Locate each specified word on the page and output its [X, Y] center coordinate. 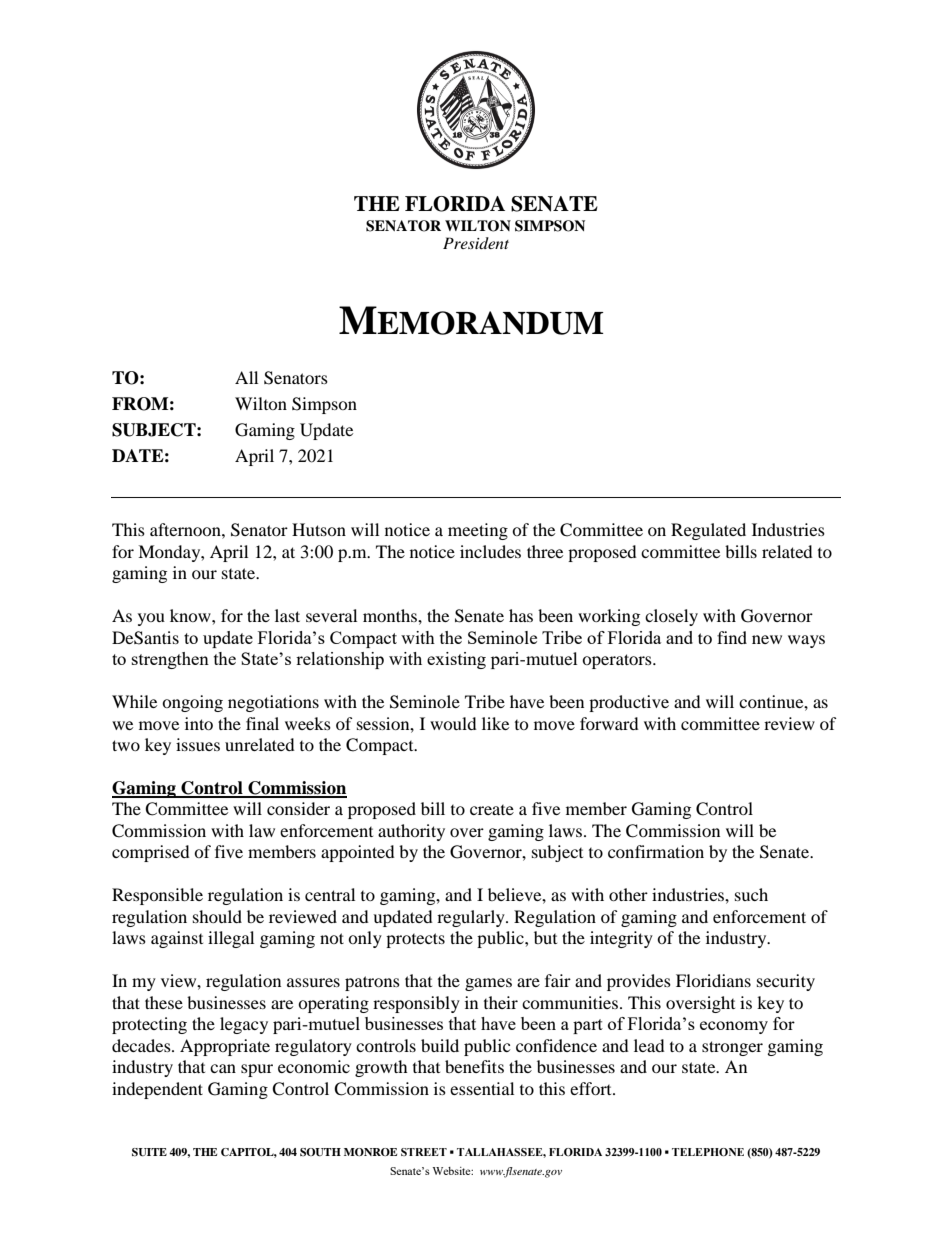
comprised [151, 853]
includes [490, 551]
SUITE [149, 1152]
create [492, 810]
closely [671, 617]
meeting [478, 531]
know [191, 615]
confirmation [656, 851]
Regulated [708, 531]
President [476, 243]
